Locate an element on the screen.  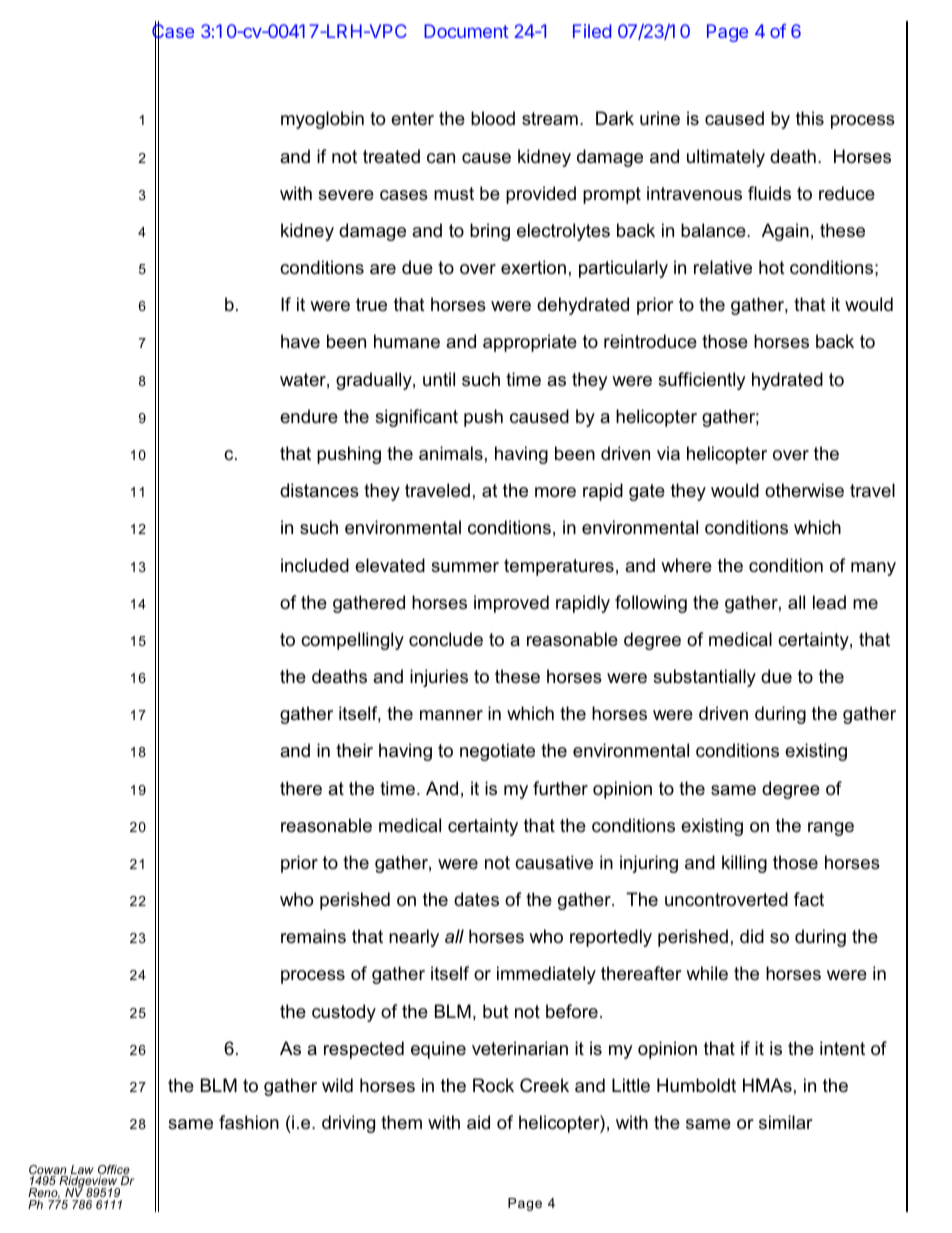
summer is located at coordinates (465, 567).
